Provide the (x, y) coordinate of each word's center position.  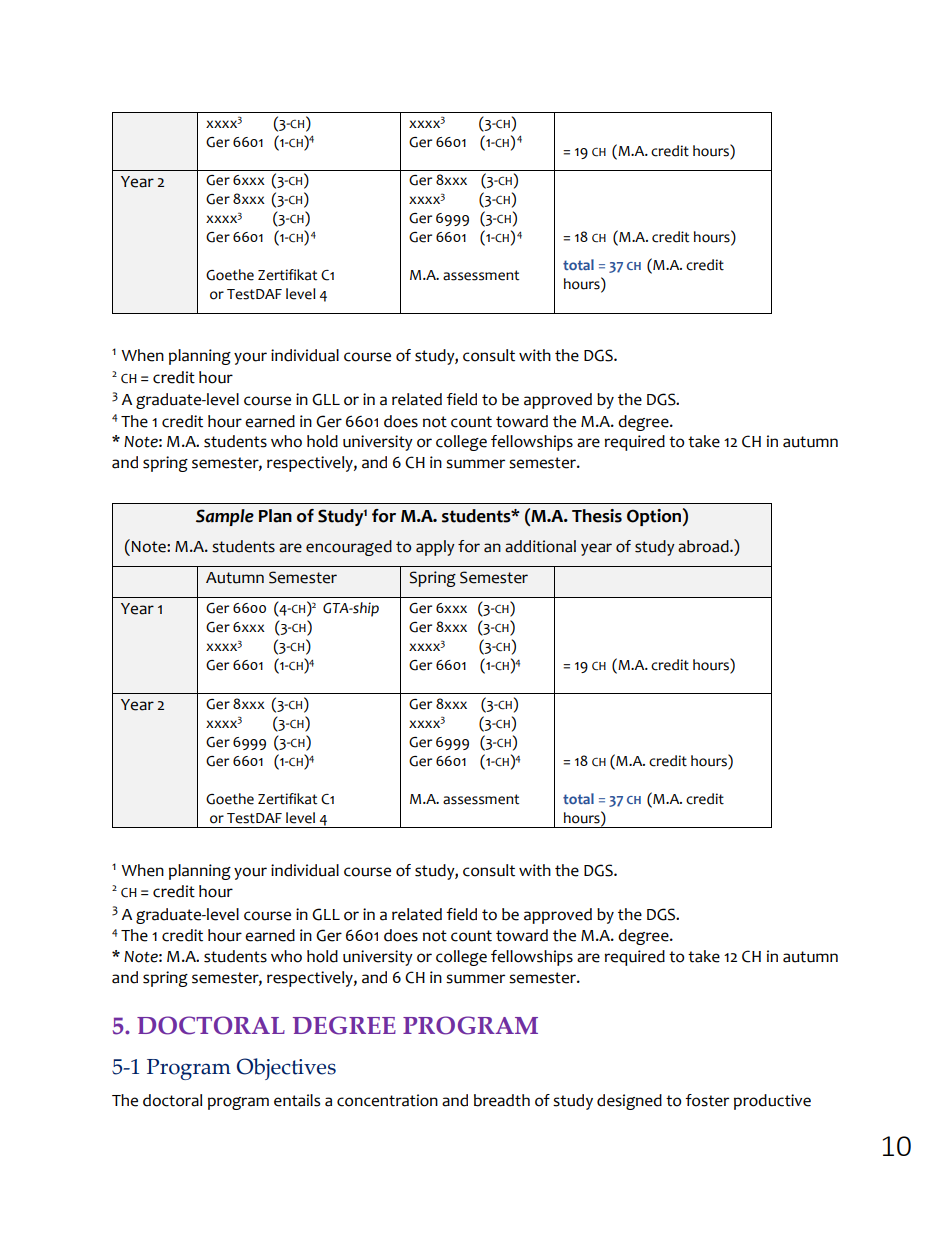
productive (772, 1102)
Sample (225, 517)
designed (629, 1102)
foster (707, 1100)
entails (297, 1100)
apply (435, 548)
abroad (704, 546)
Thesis (597, 516)
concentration (387, 1100)
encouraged (349, 548)
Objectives (286, 1069)
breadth (502, 1100)
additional (540, 546)
